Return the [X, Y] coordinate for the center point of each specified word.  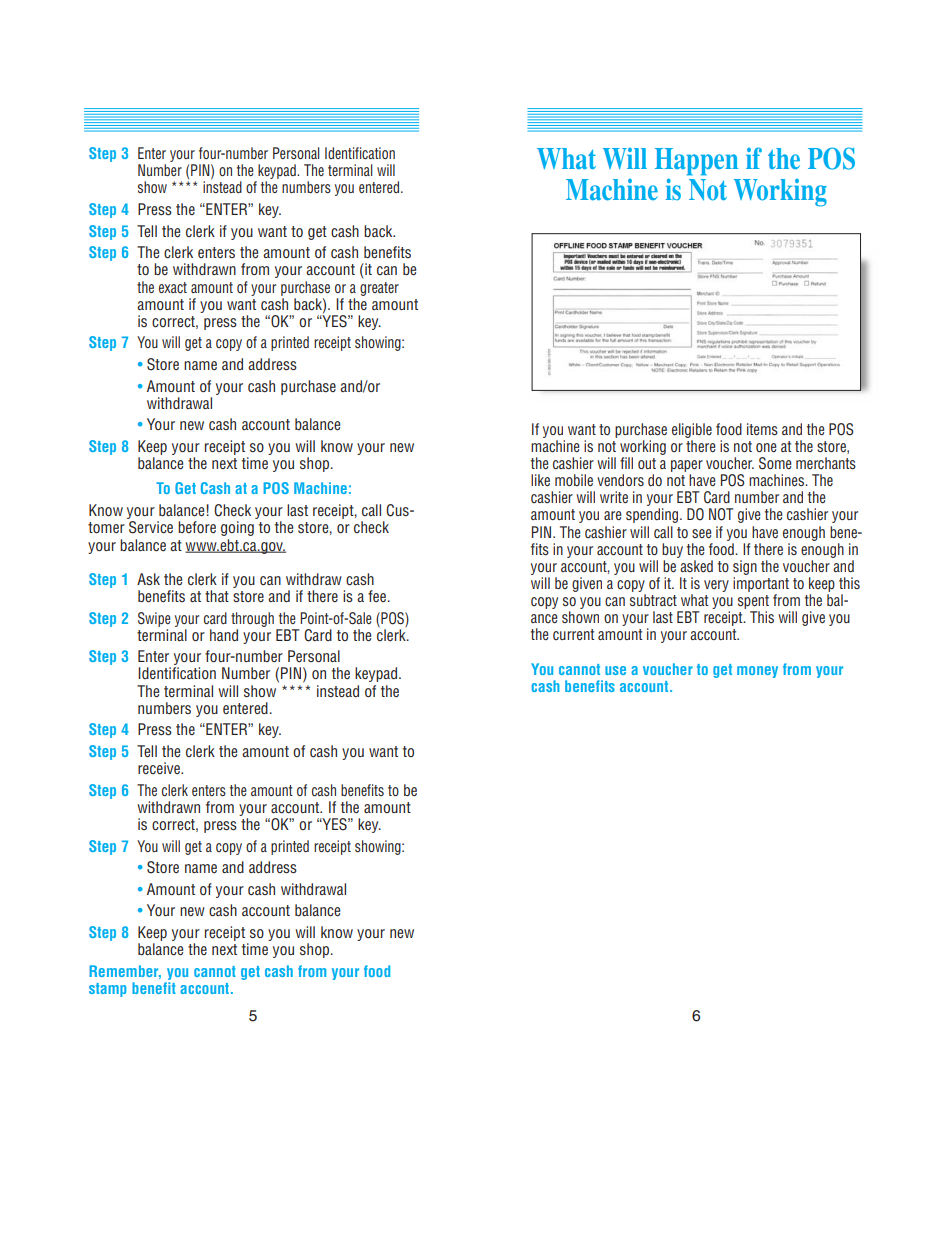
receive [160, 768]
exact [173, 287]
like [540, 480]
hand [224, 635]
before [197, 527]
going [237, 528]
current [573, 634]
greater [379, 289]
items [762, 429]
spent [753, 602]
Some [775, 463]
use [615, 670]
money [757, 672]
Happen [696, 162]
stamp [108, 990]
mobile [574, 480]
